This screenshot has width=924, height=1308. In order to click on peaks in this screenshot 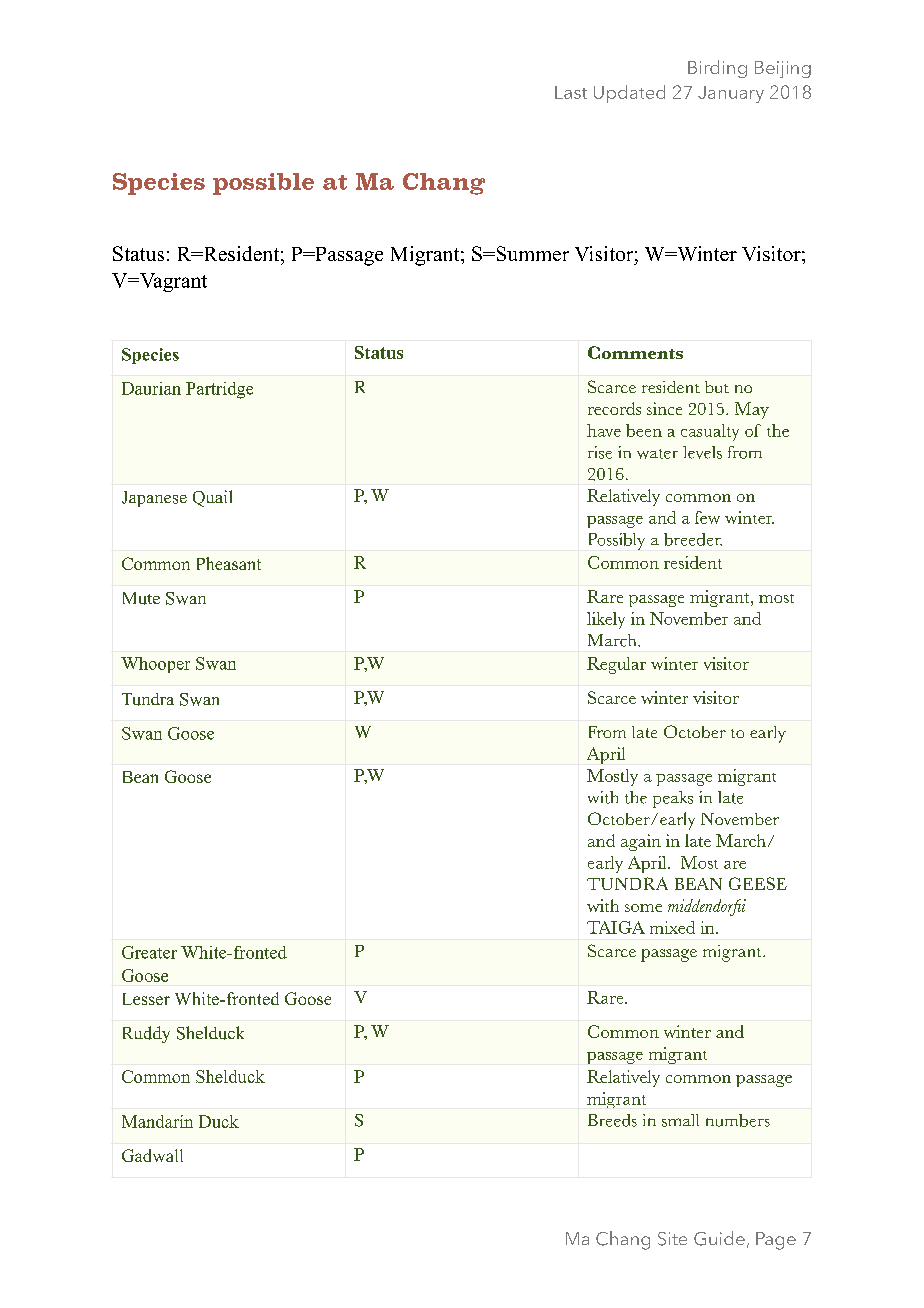, I will do `click(673, 799)`.
